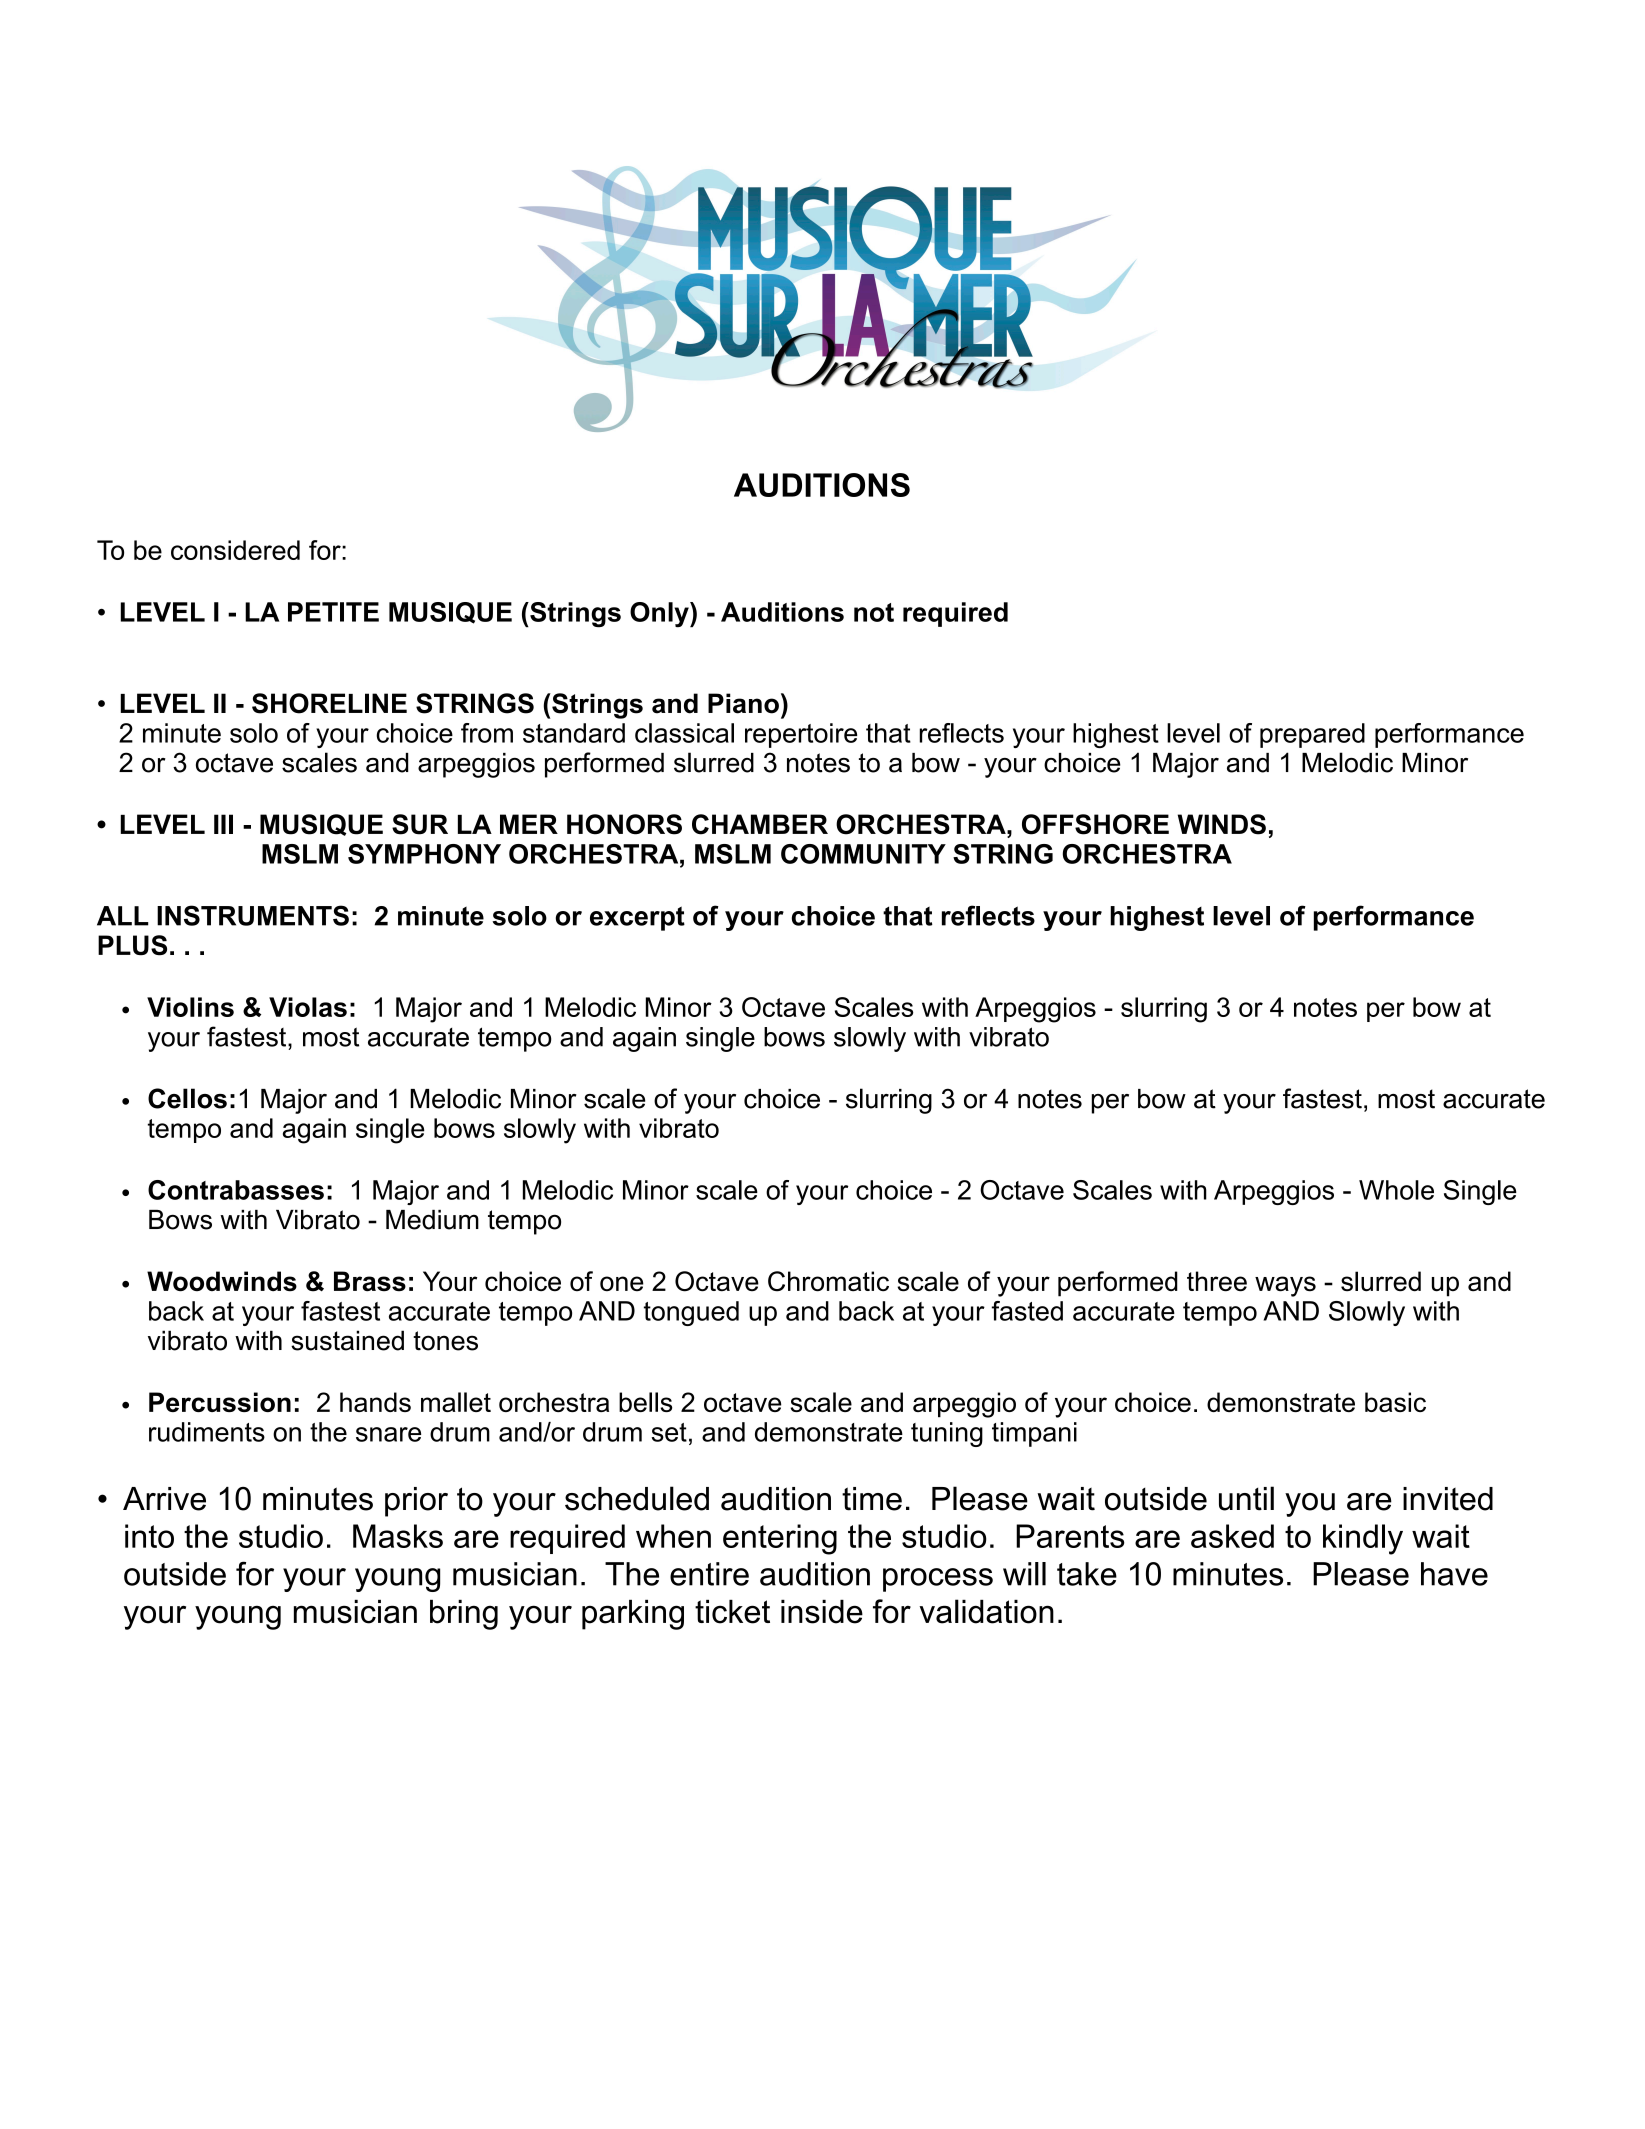  I want to click on OFFSHORE, so click(1095, 824).
